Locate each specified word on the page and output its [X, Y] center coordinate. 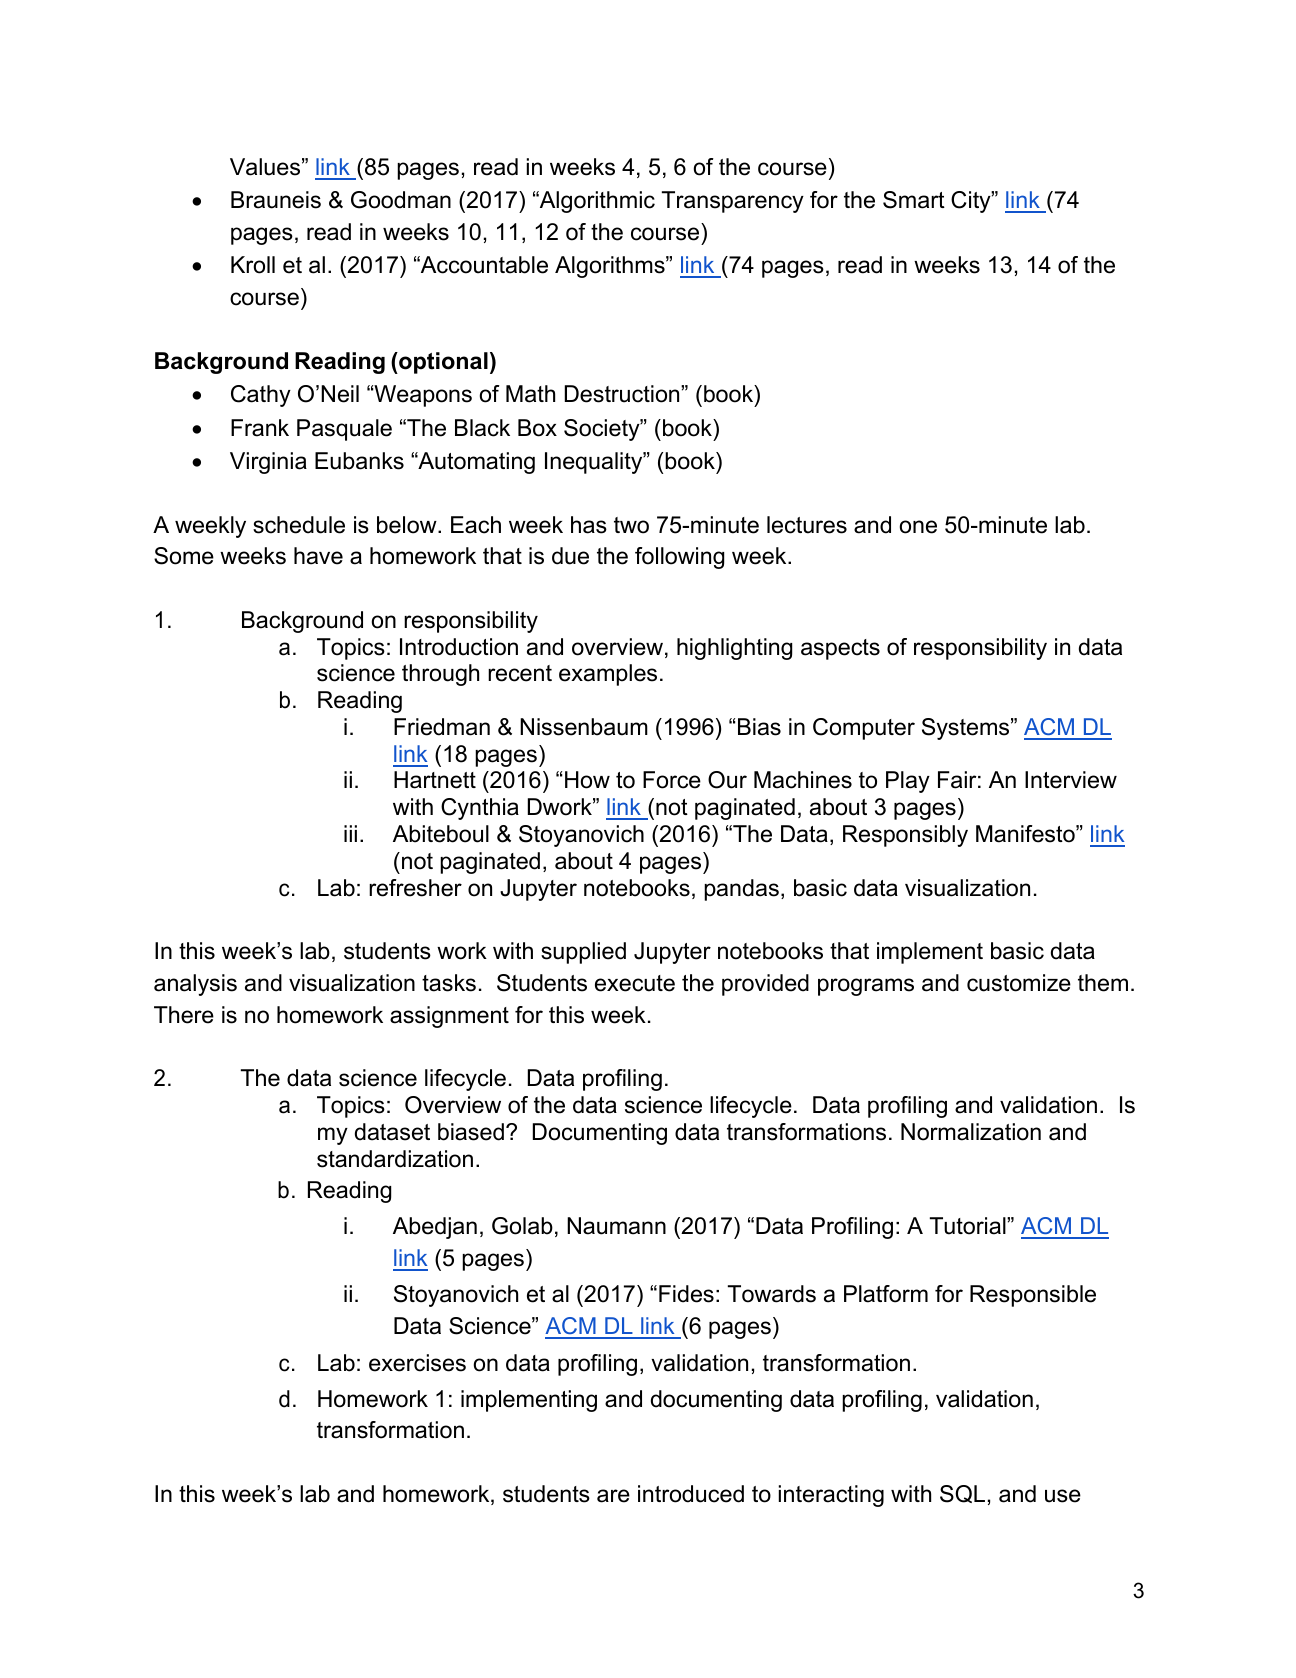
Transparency [733, 202]
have [318, 556]
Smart [914, 200]
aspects [840, 649]
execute [635, 983]
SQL [962, 1494]
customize [1019, 983]
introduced [691, 1494]
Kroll [253, 265]
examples [608, 675]
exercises [417, 1363]
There [184, 1015]
